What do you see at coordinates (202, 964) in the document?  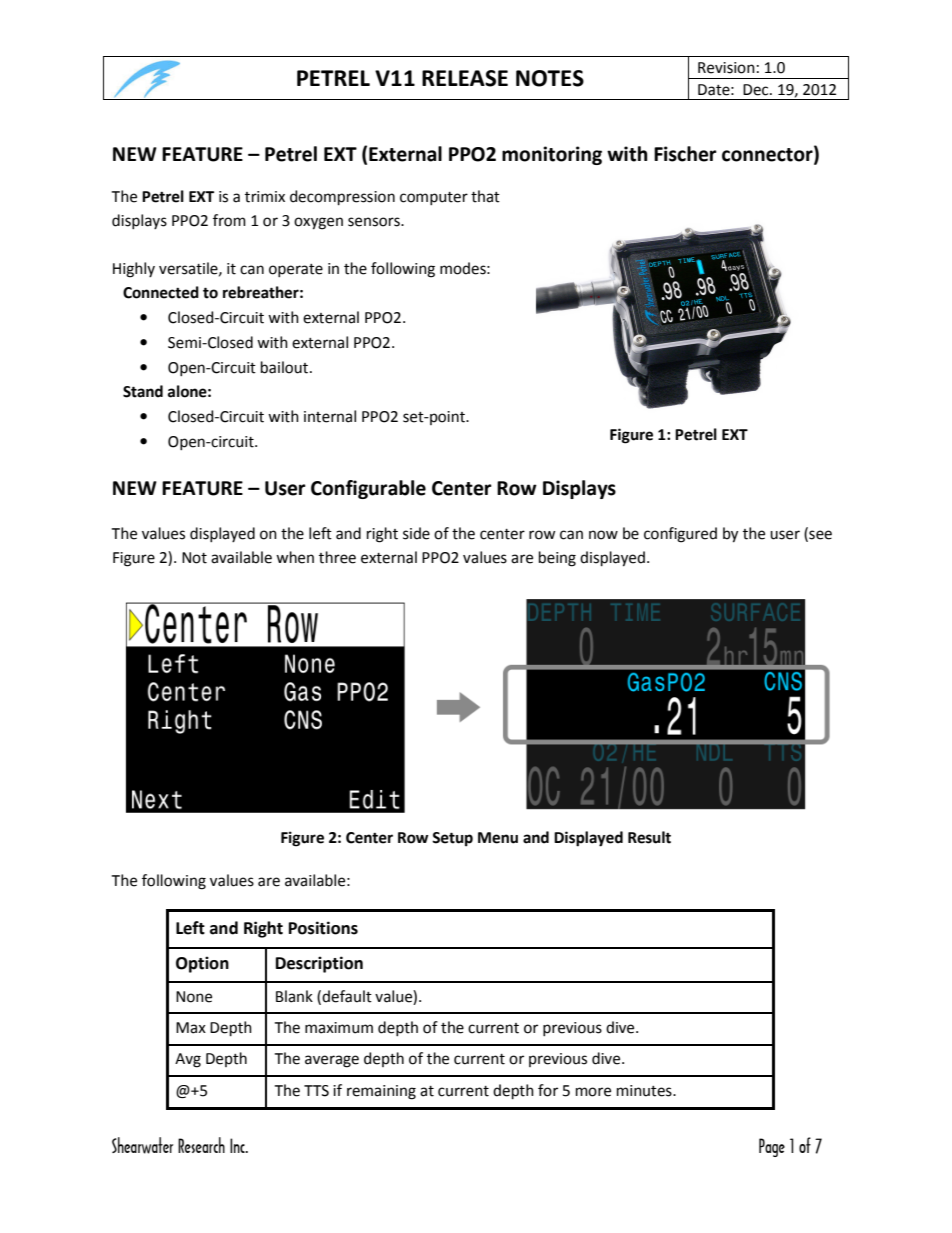 I see `Option` at bounding box center [202, 964].
